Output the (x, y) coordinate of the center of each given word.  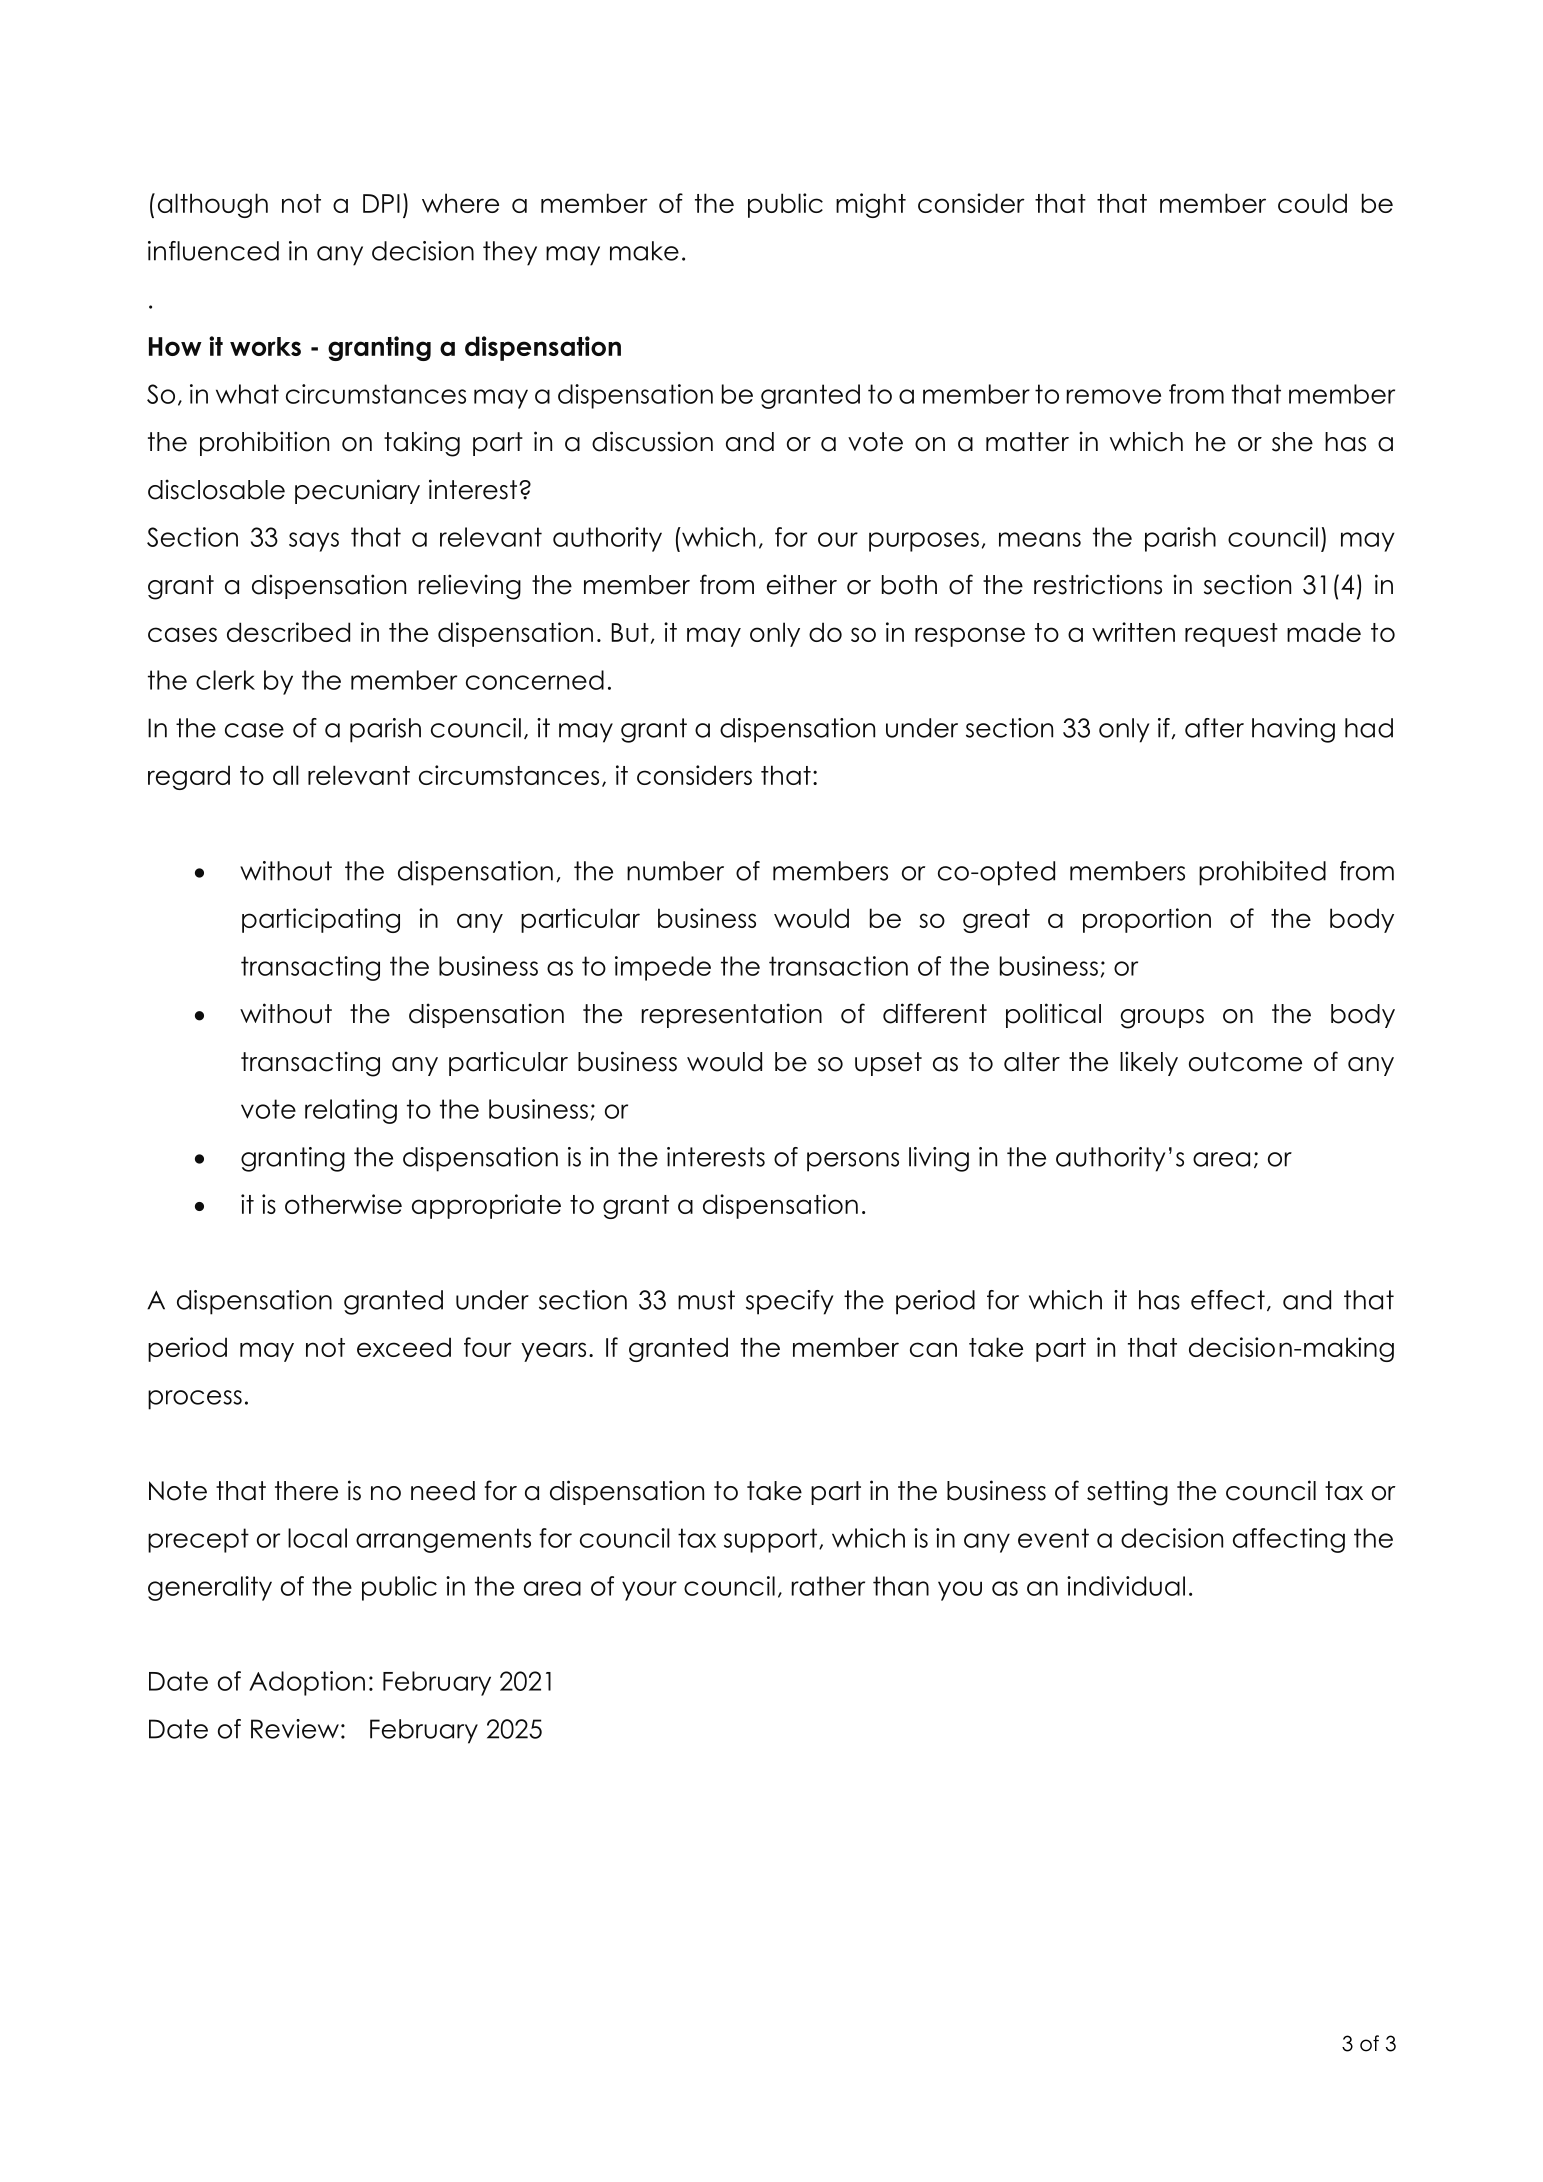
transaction (838, 966)
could (1312, 203)
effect (1228, 1300)
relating (351, 1111)
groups (1162, 1019)
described (288, 632)
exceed (404, 1347)
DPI (381, 203)
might (871, 205)
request (1231, 635)
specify (789, 1302)
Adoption (307, 1683)
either (802, 584)
